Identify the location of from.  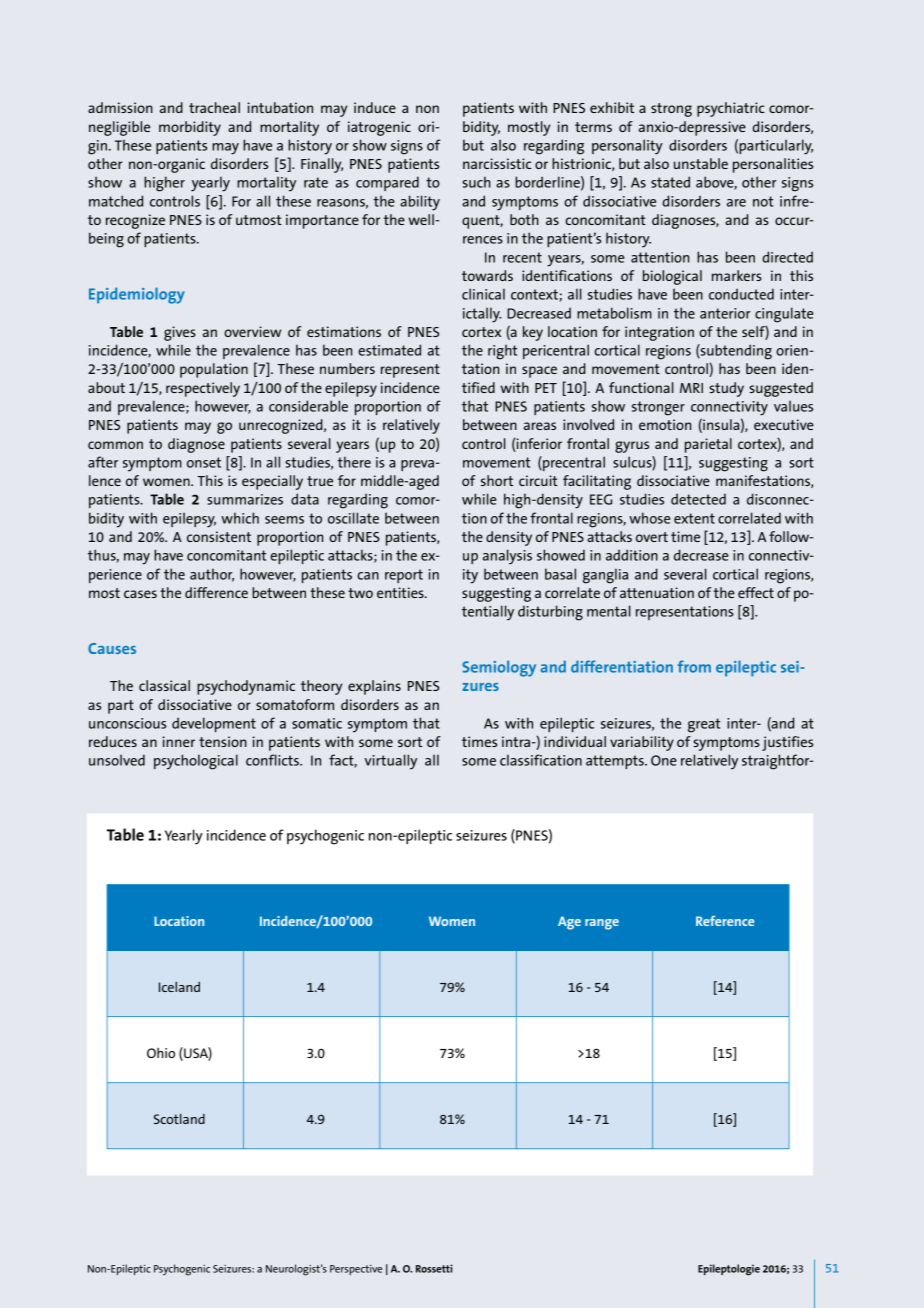
(694, 666).
